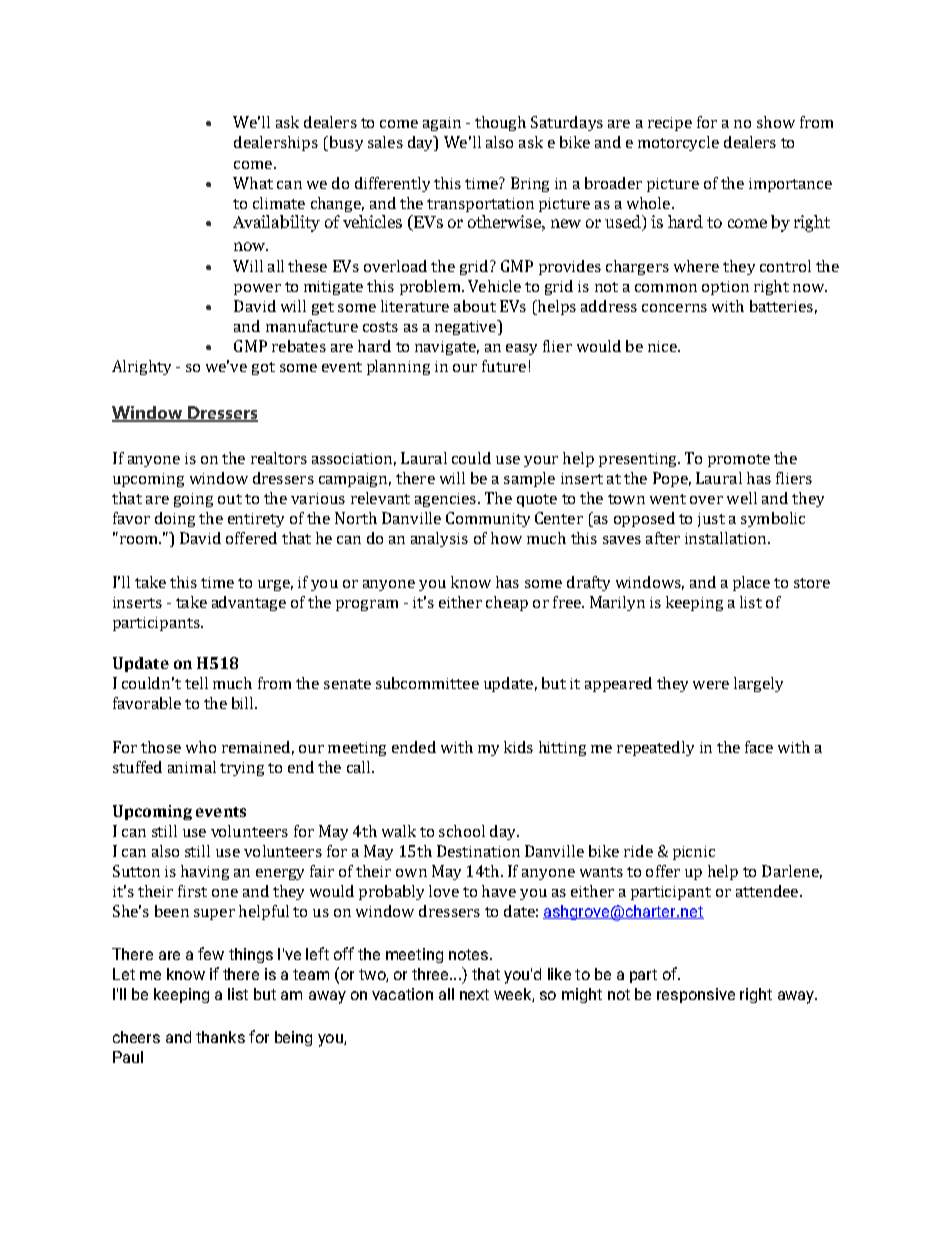 The height and width of the document is (1233, 952). Describe the element at coordinates (442, 124) in the document. I see `again` at that location.
